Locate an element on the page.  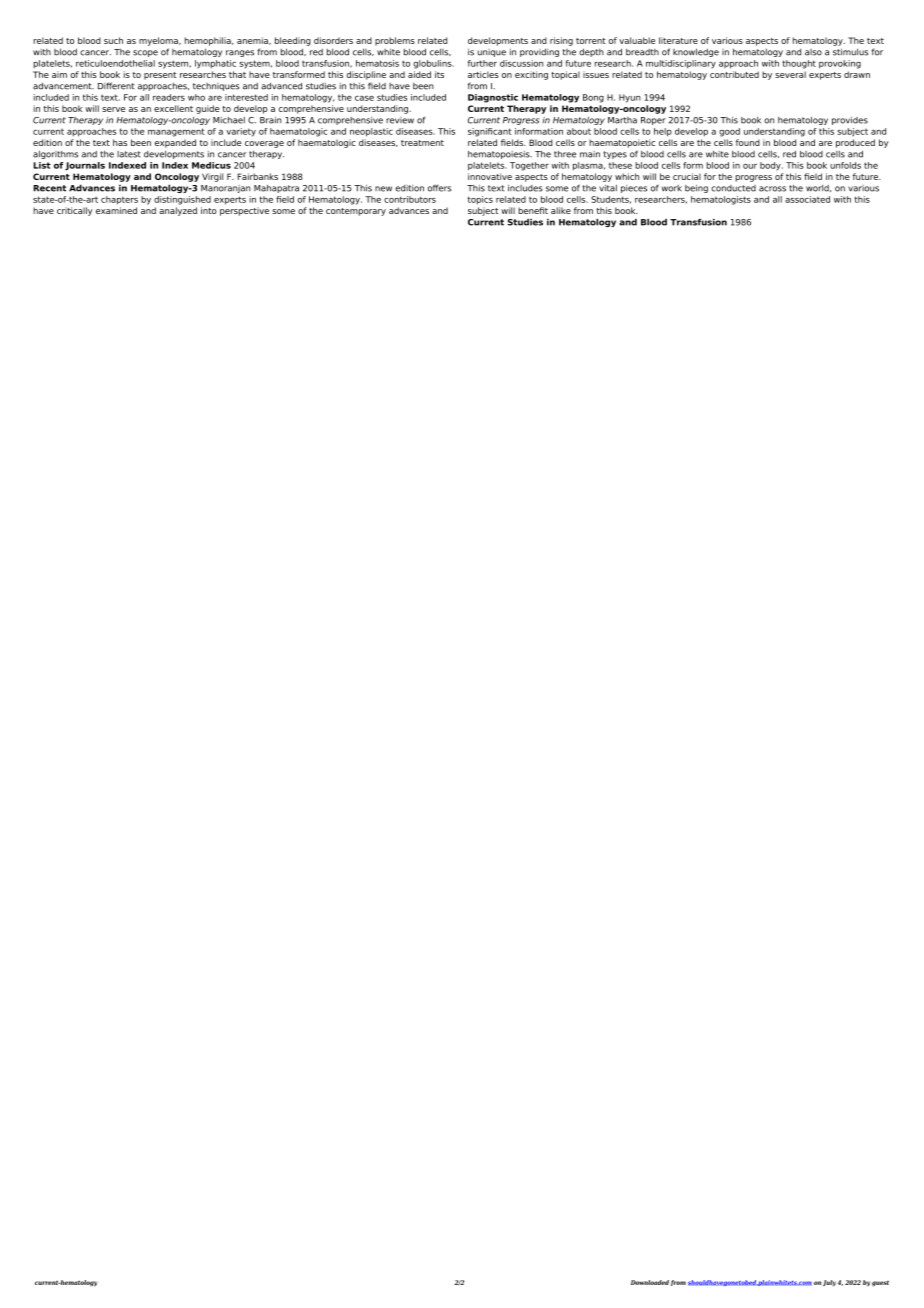
several is located at coordinates (790, 74).
